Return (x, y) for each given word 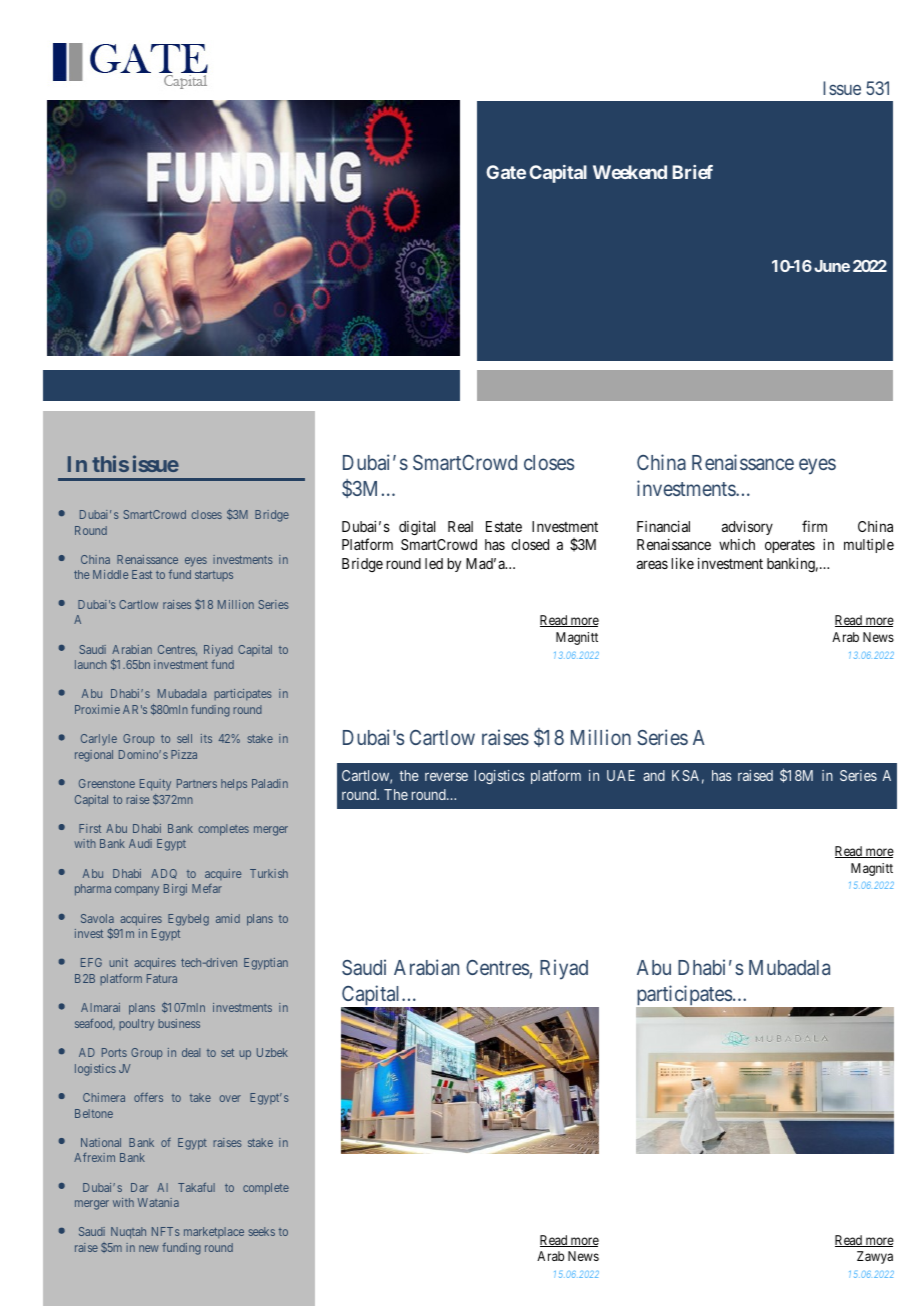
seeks (262, 1231)
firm (814, 526)
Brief (692, 172)
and (654, 775)
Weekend (630, 172)
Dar (139, 1187)
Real (460, 526)
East (142, 574)
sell (184, 738)
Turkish (269, 873)
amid (228, 918)
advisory (747, 528)
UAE (621, 775)
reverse (446, 776)
